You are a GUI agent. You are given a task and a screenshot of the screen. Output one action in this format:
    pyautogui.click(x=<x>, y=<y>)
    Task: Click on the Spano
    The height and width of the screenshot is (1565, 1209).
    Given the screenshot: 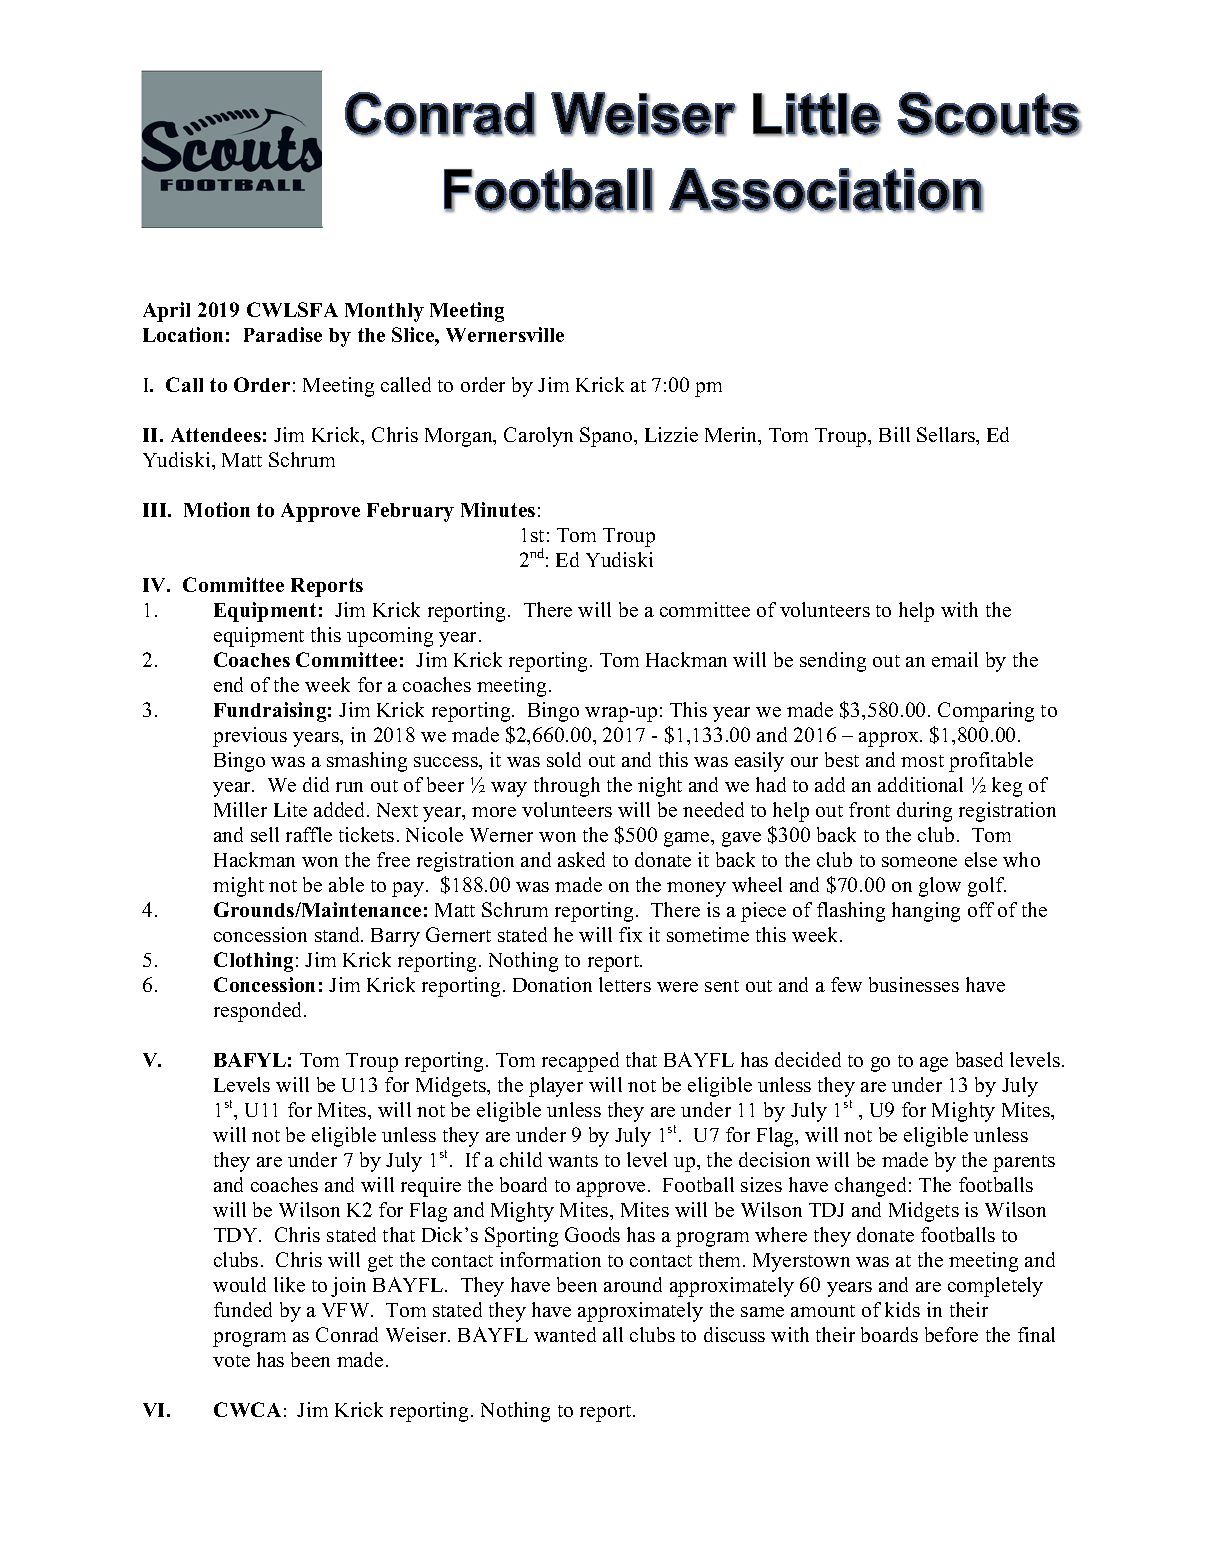 What is the action you would take?
    pyautogui.click(x=607, y=437)
